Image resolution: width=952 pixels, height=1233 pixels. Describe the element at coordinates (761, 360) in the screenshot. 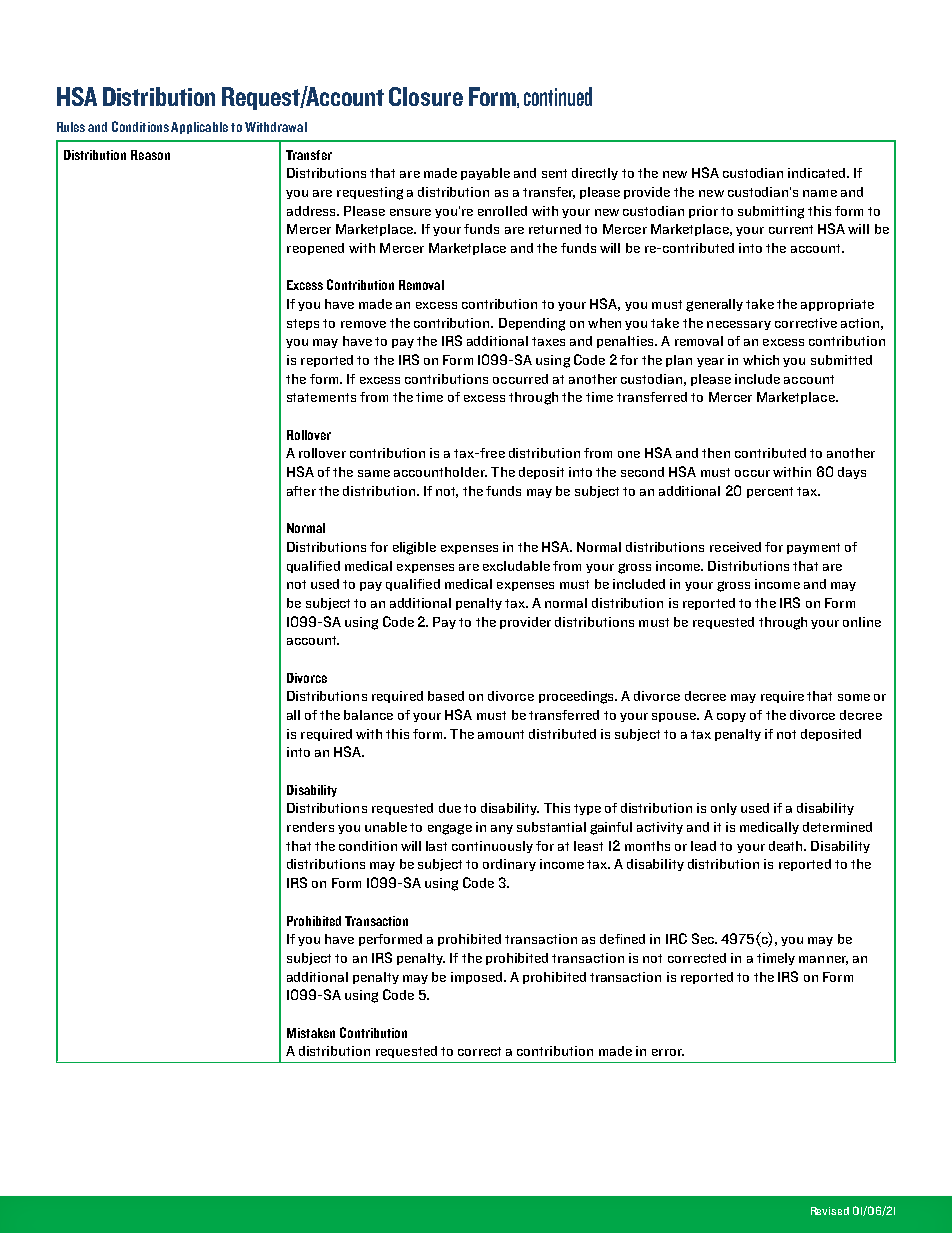

I see `which` at that location.
